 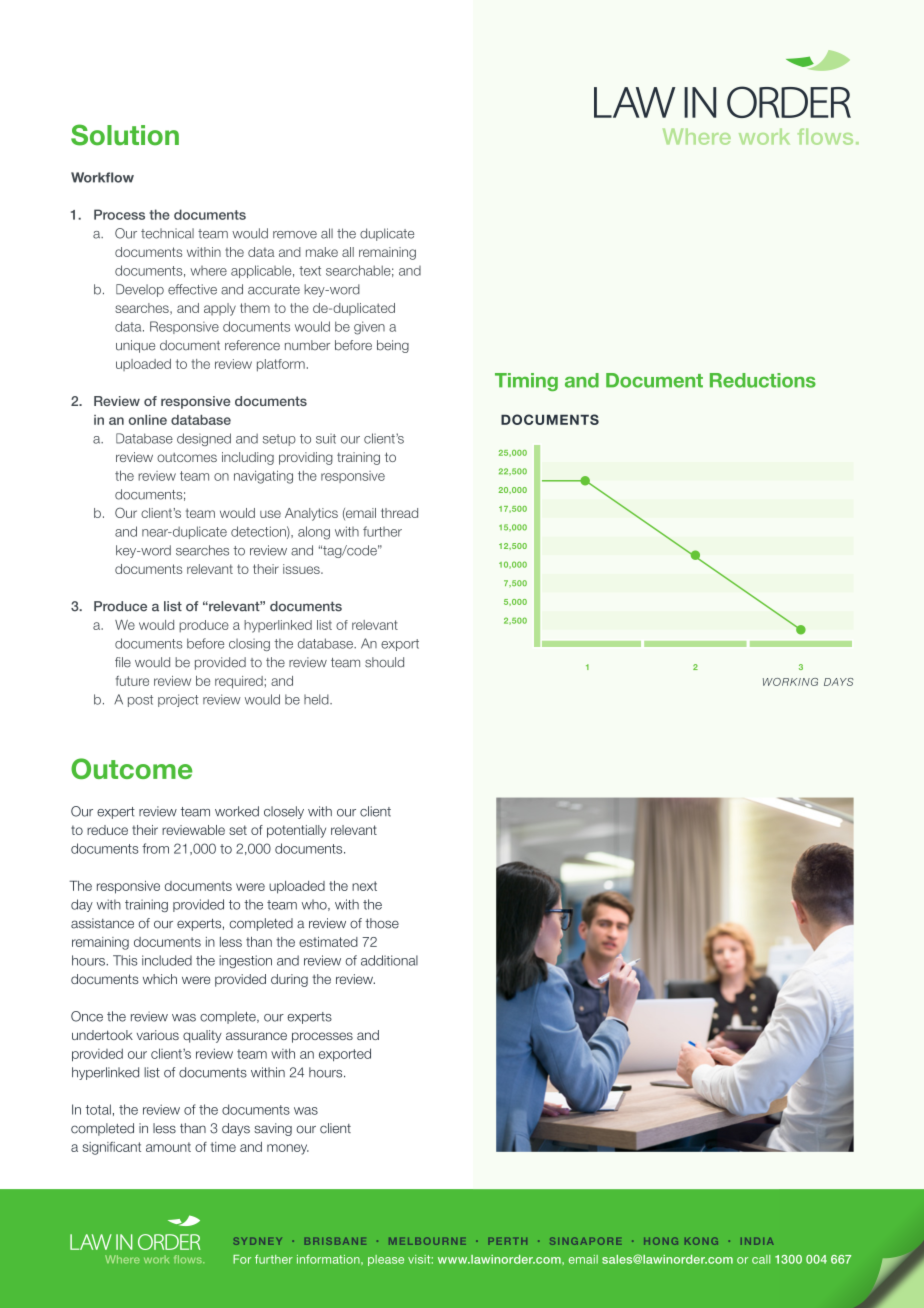 What do you see at coordinates (155, 848) in the screenshot?
I see `from` at bounding box center [155, 848].
